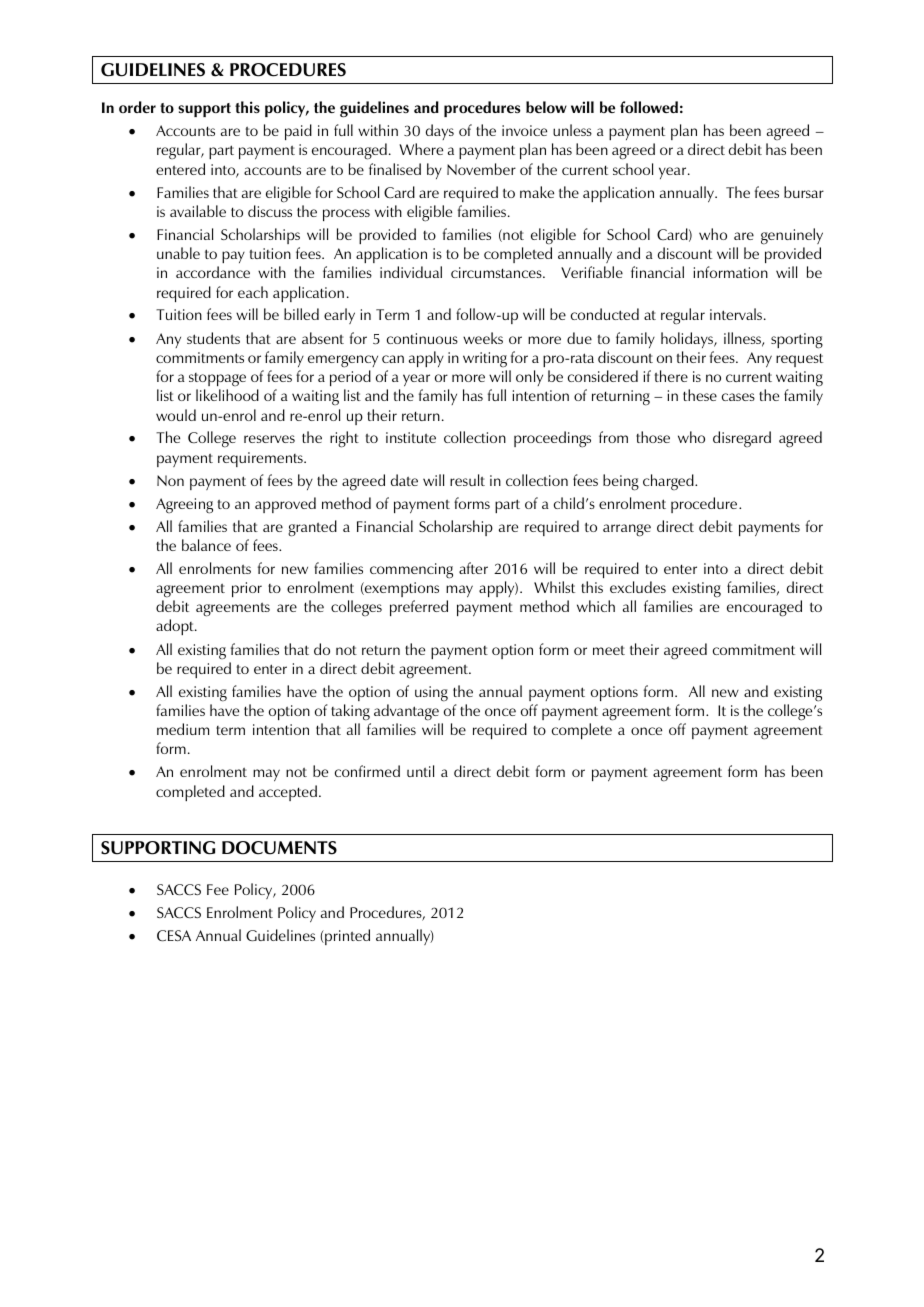 The height and width of the screenshot is (1307, 924). I want to click on result, so click(467, 480).
